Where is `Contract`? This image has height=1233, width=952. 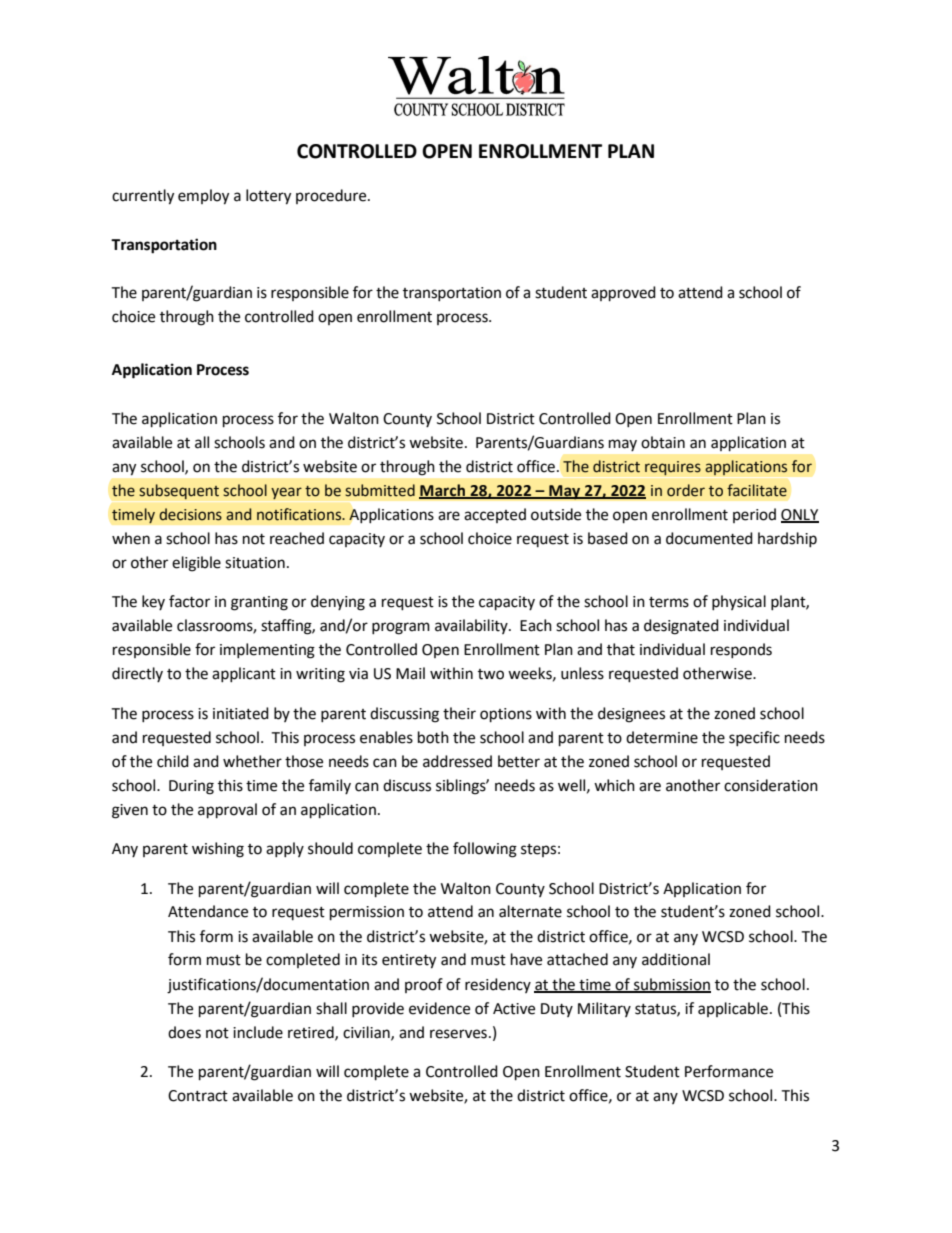
Contract is located at coordinates (198, 1096).
